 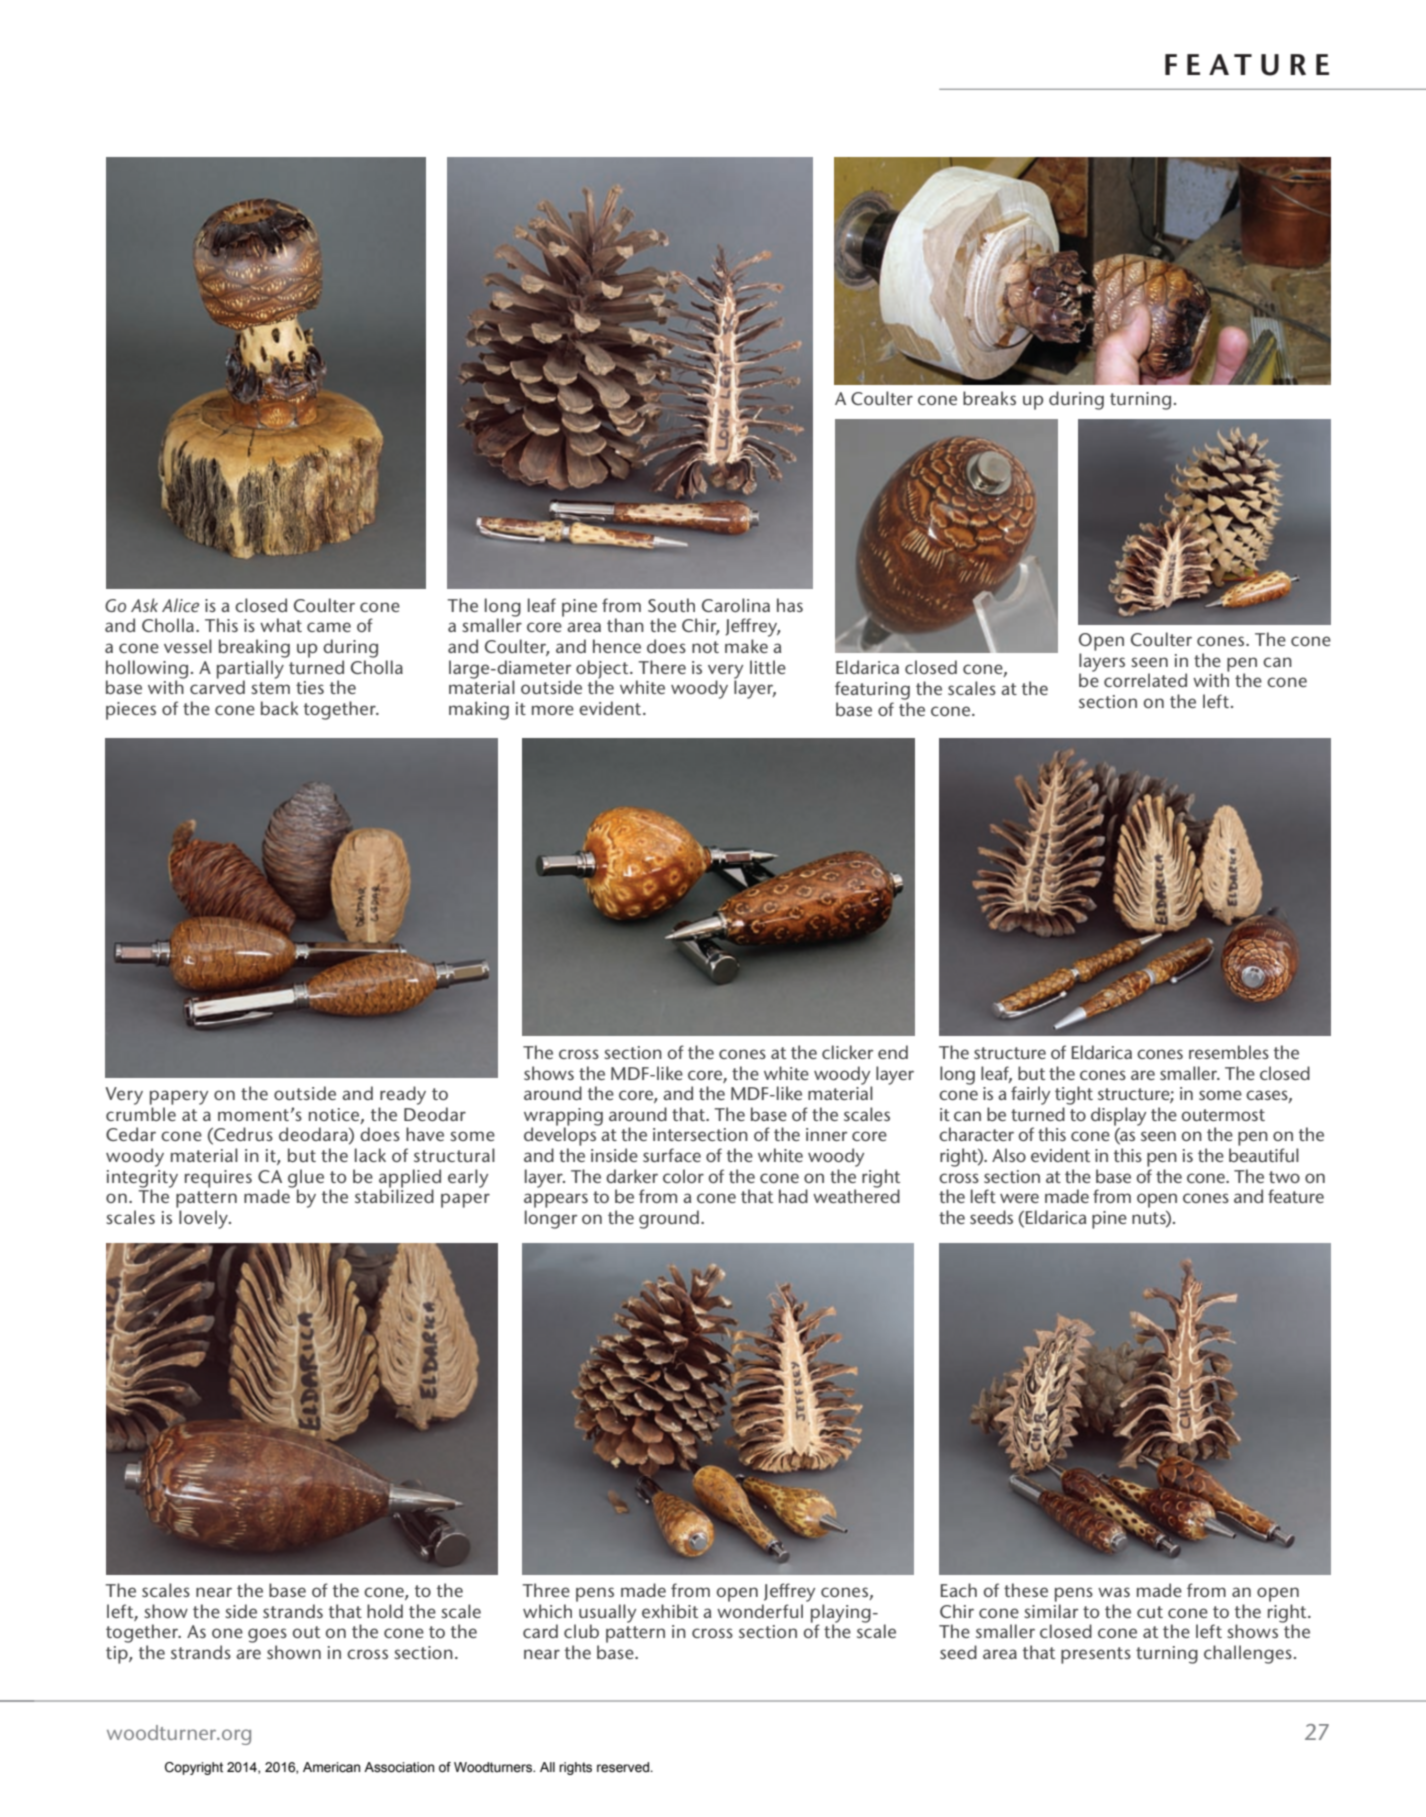 What do you see at coordinates (141, 1114) in the document?
I see `crumble` at bounding box center [141, 1114].
